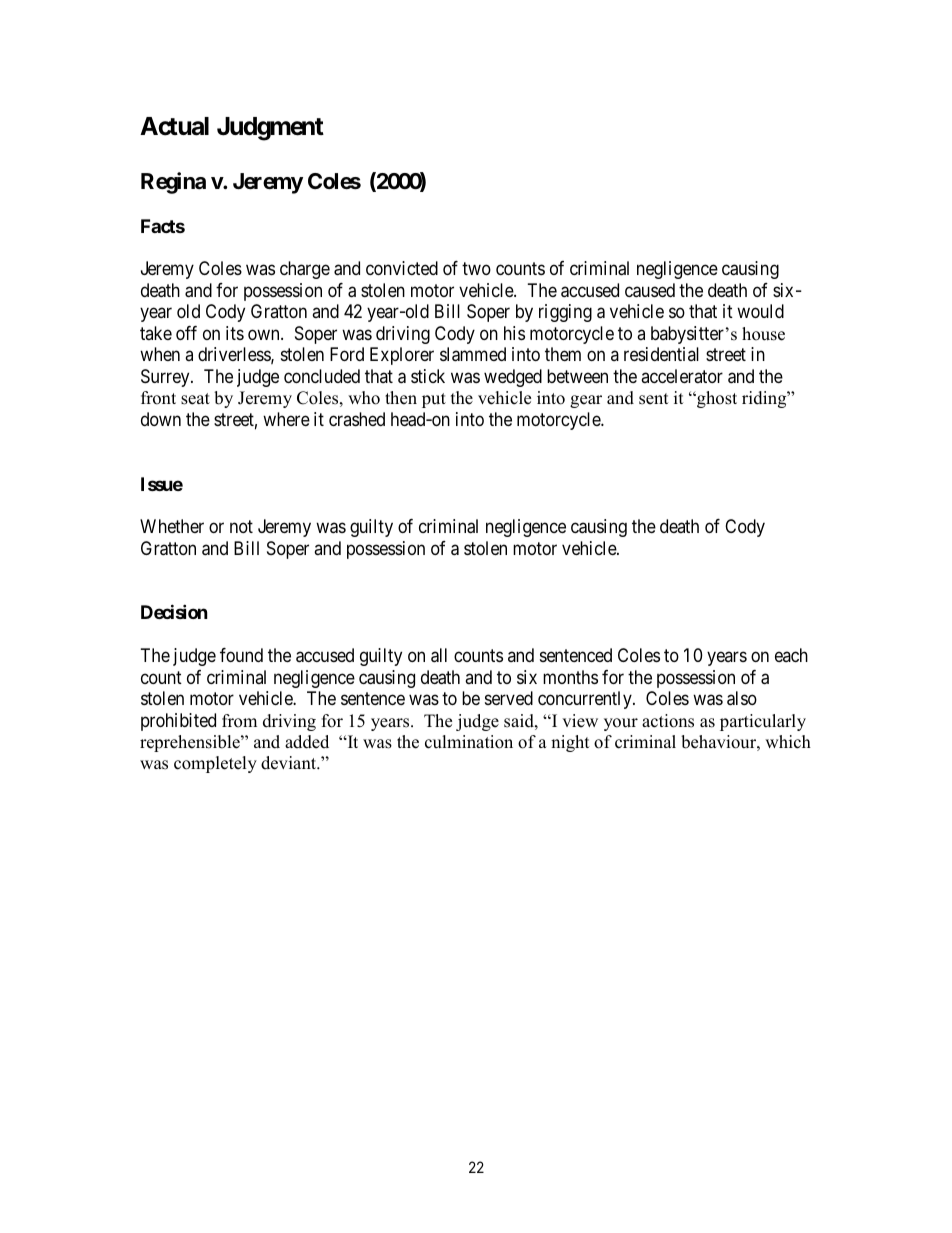  I want to click on put, so click(434, 400).
